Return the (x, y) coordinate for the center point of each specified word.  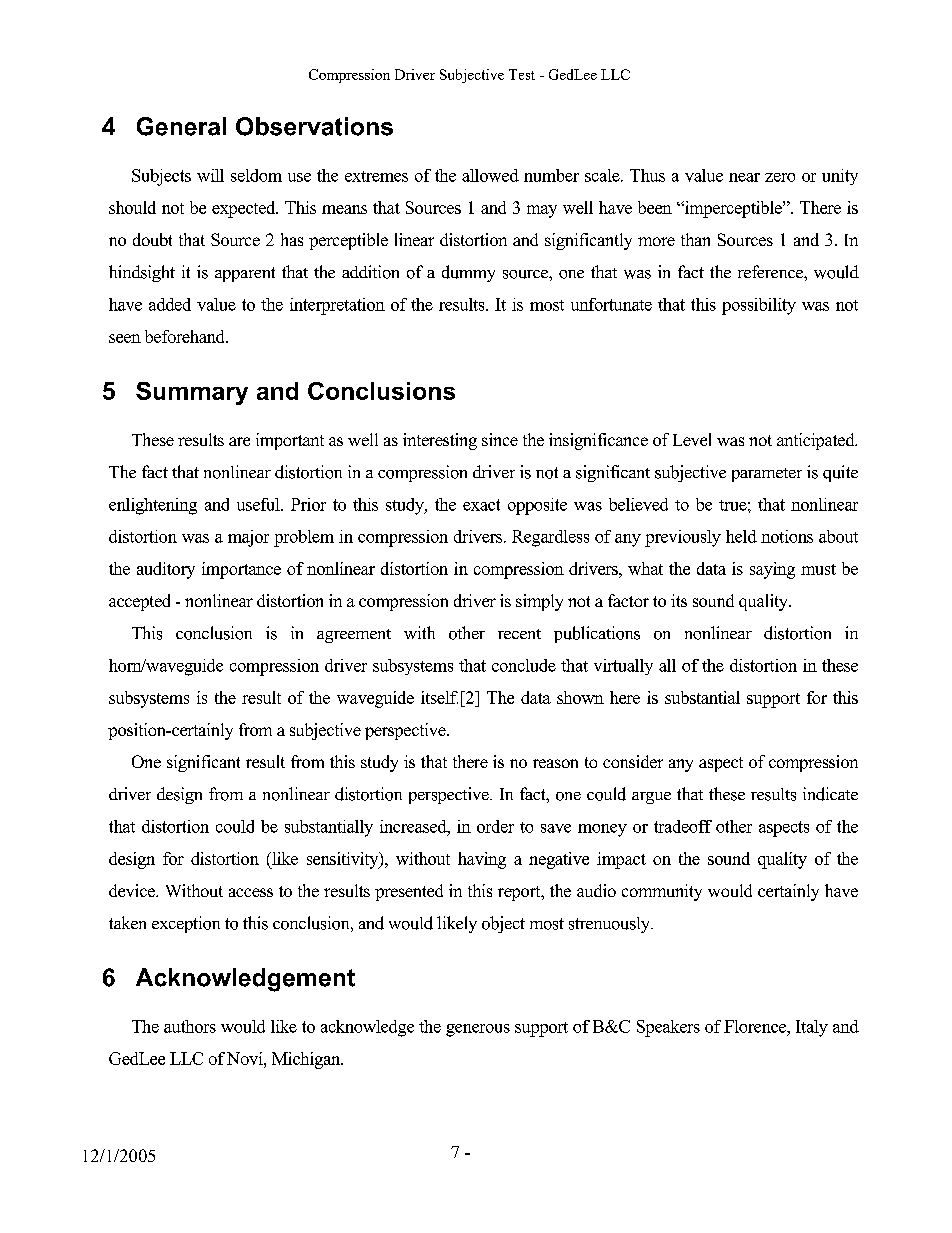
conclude (524, 665)
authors (190, 1026)
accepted (139, 602)
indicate (830, 794)
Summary (192, 393)
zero (780, 177)
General (181, 126)
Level (692, 439)
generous (478, 1030)
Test (522, 74)
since (500, 439)
